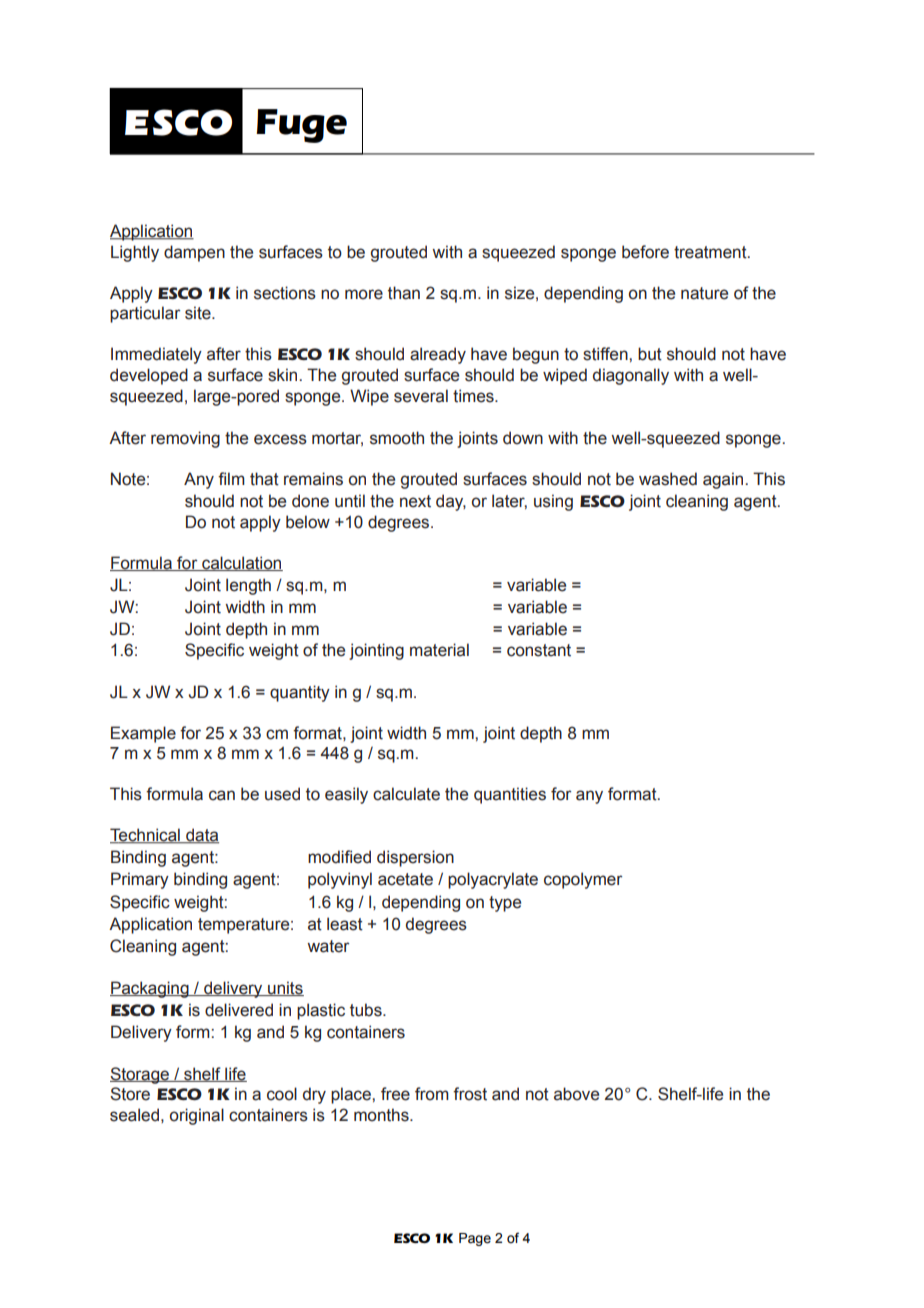 This screenshot has width=924, height=1308. Describe the element at coordinates (367, 1010) in the screenshot. I see `tubs` at that location.
